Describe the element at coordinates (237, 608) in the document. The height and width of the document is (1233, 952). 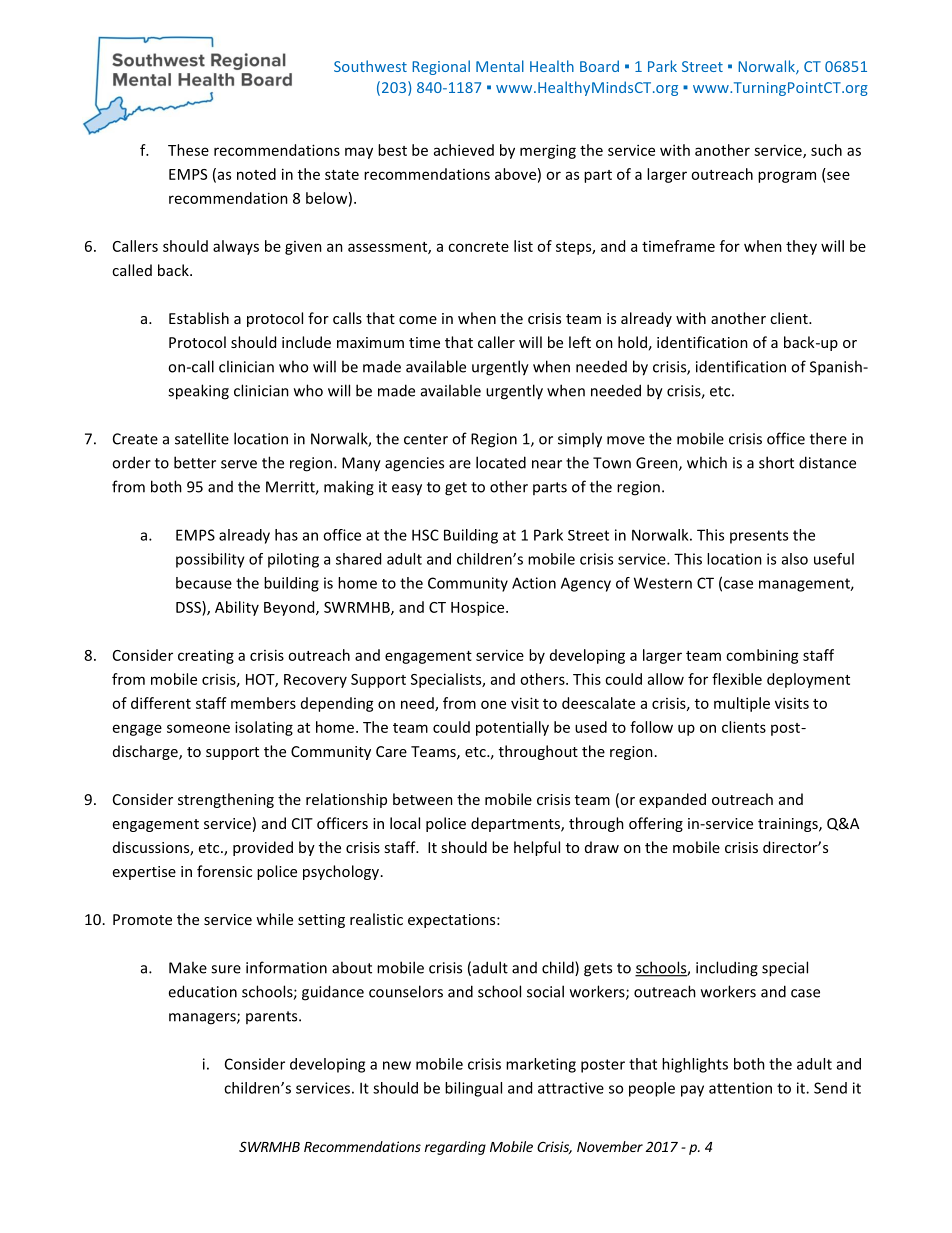
I see `Ability` at that location.
